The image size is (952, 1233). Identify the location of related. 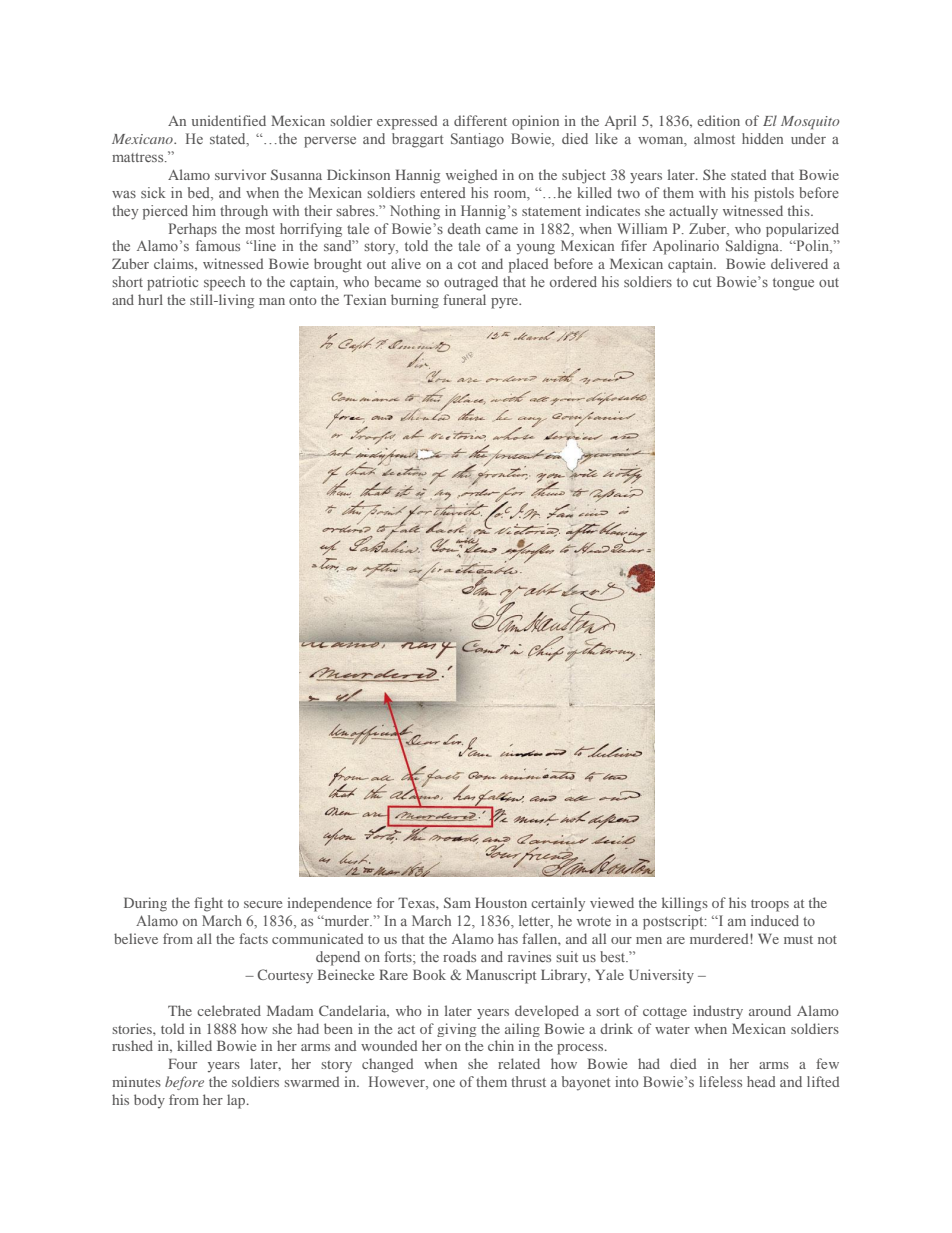
(519, 1063).
